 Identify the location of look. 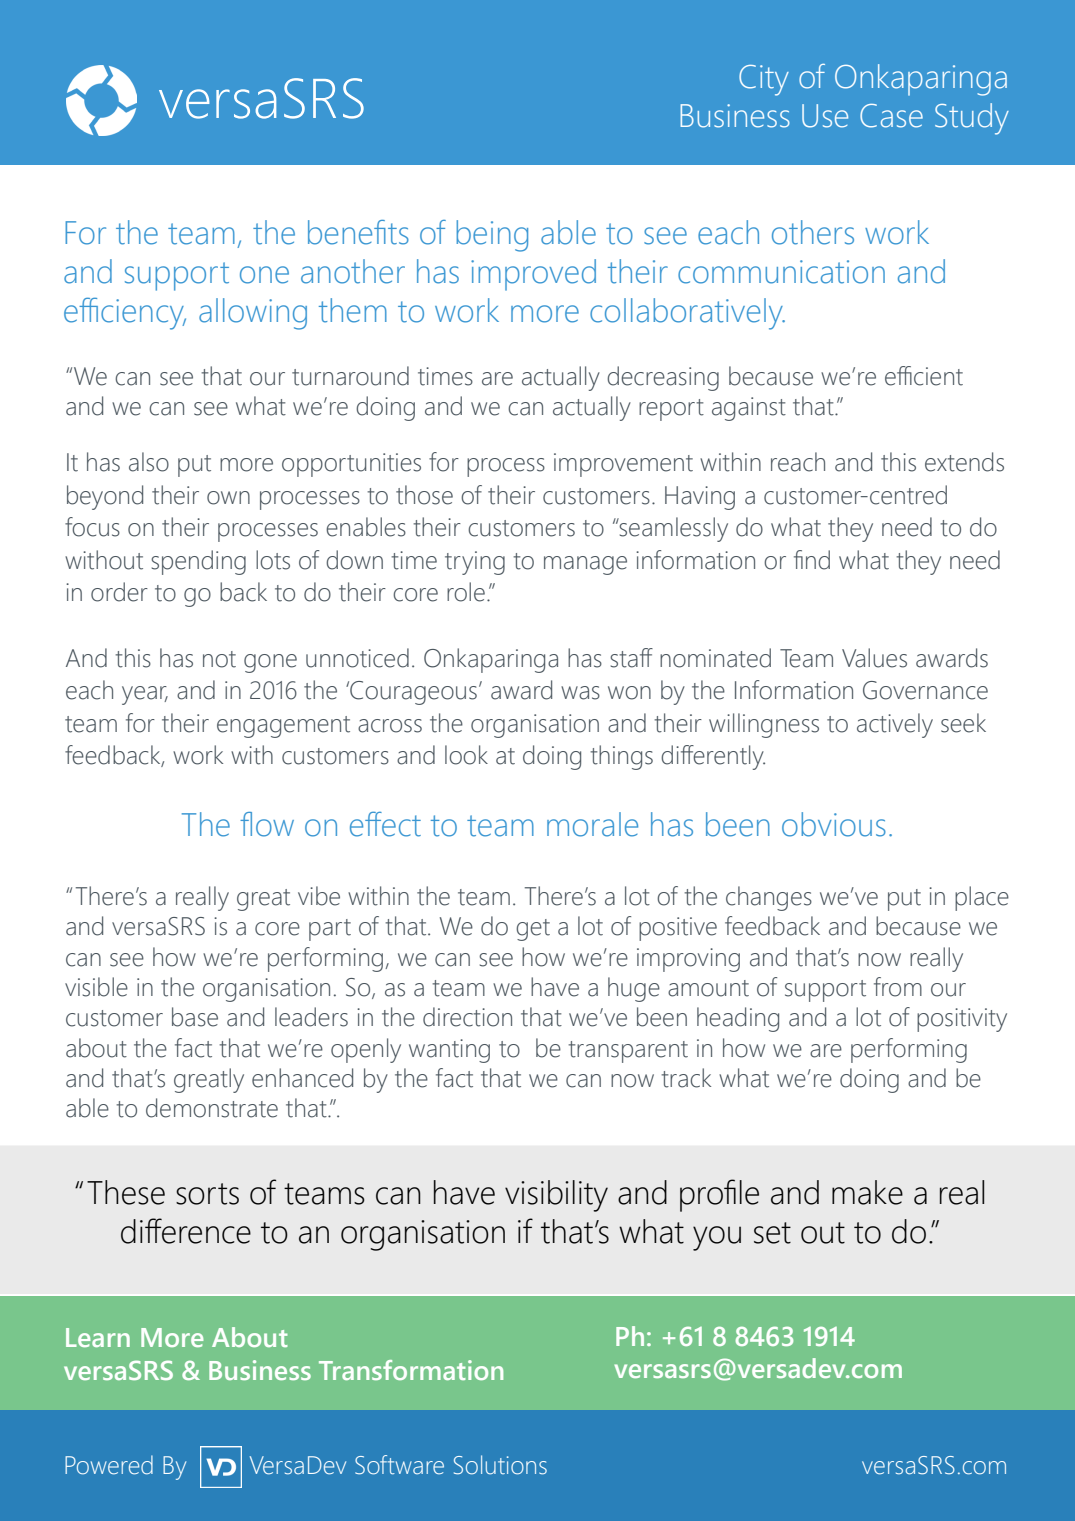
(466, 755).
